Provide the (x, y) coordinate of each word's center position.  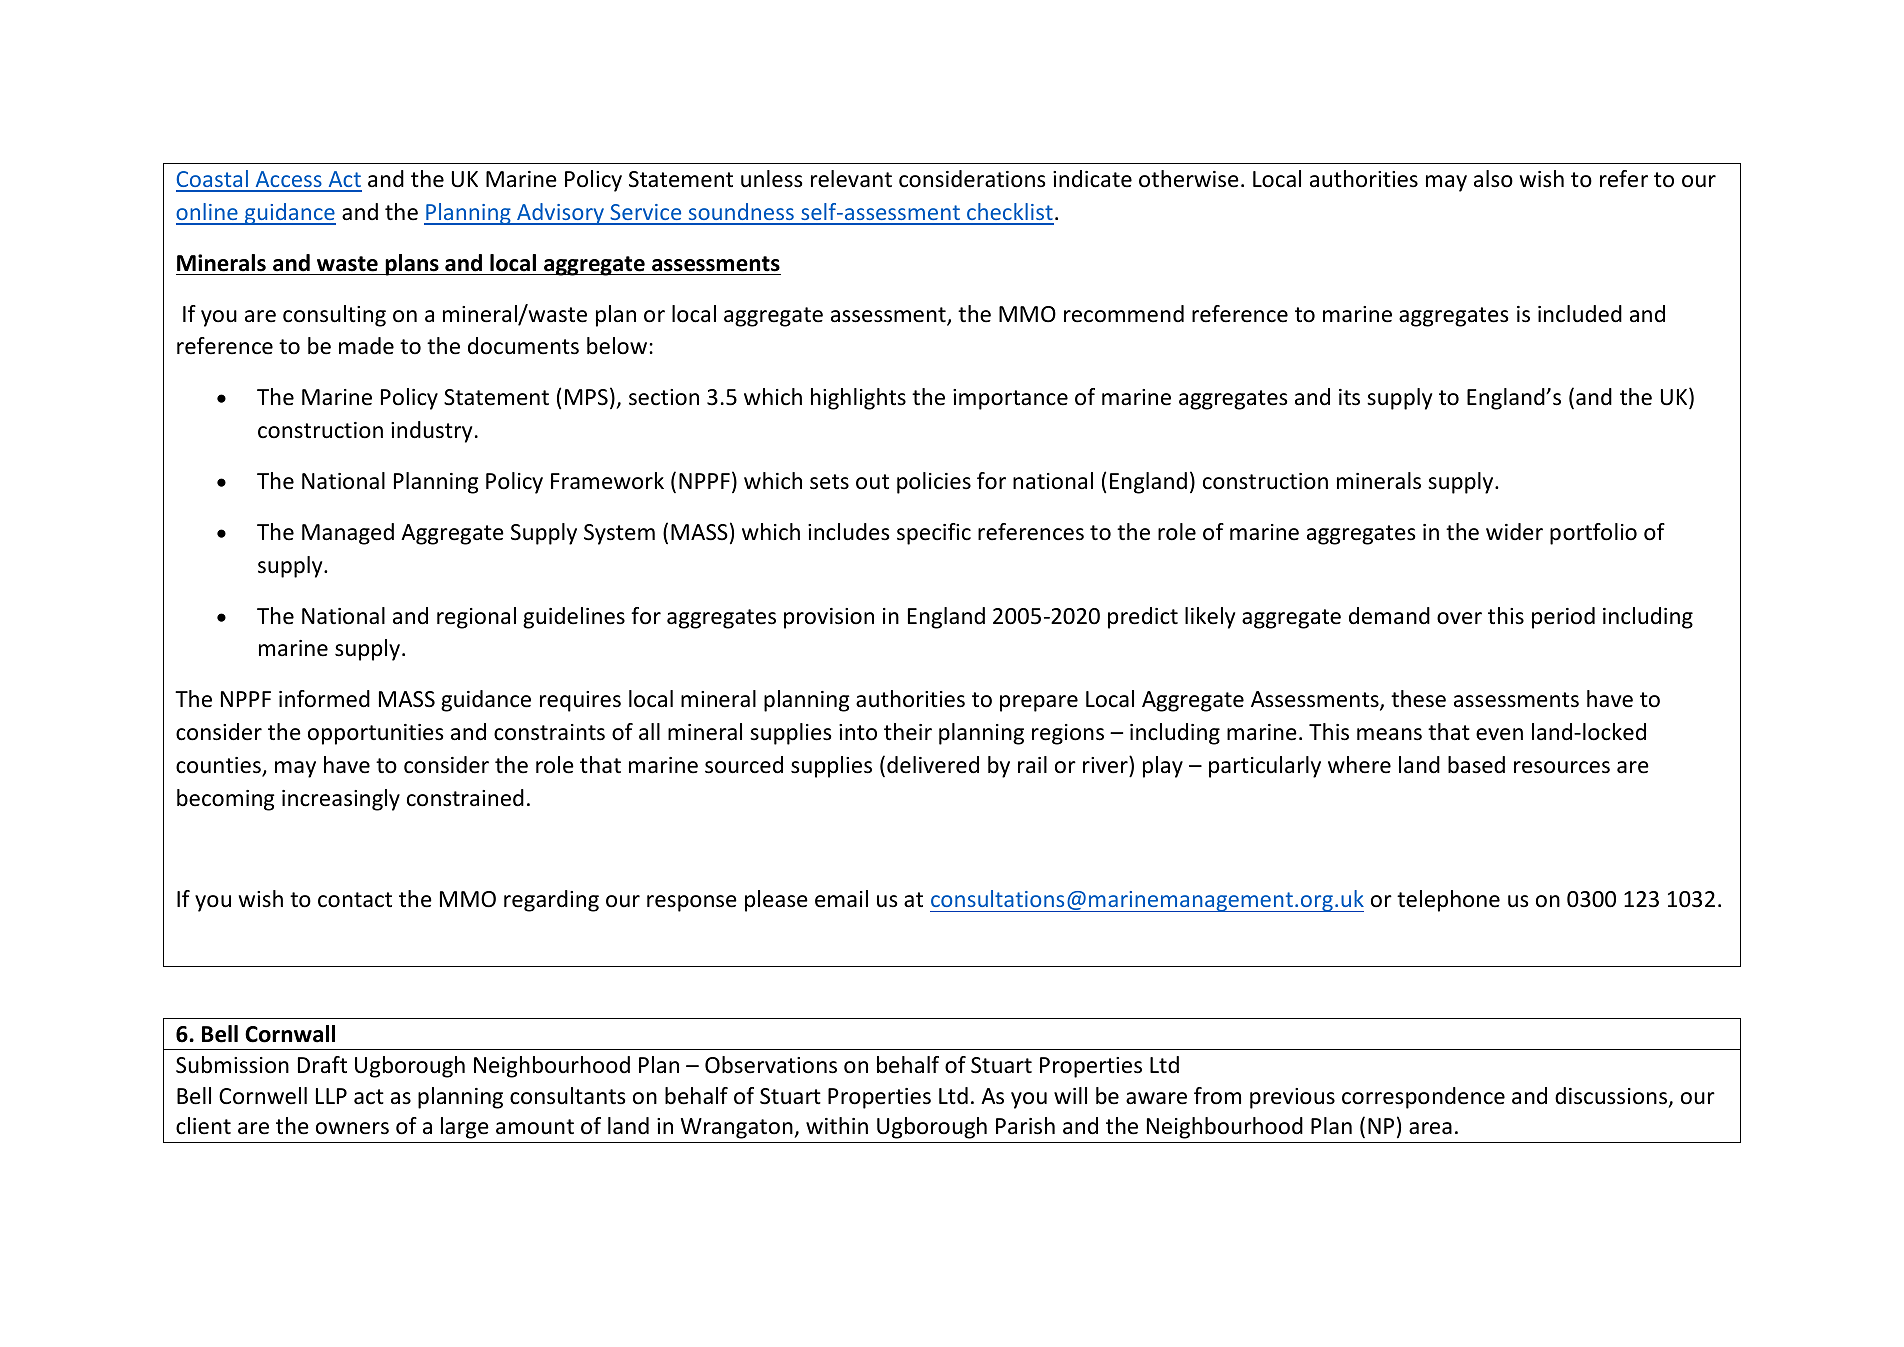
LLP (331, 1096)
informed (324, 699)
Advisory (561, 214)
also (1493, 179)
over (1459, 618)
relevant (851, 179)
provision (829, 618)
